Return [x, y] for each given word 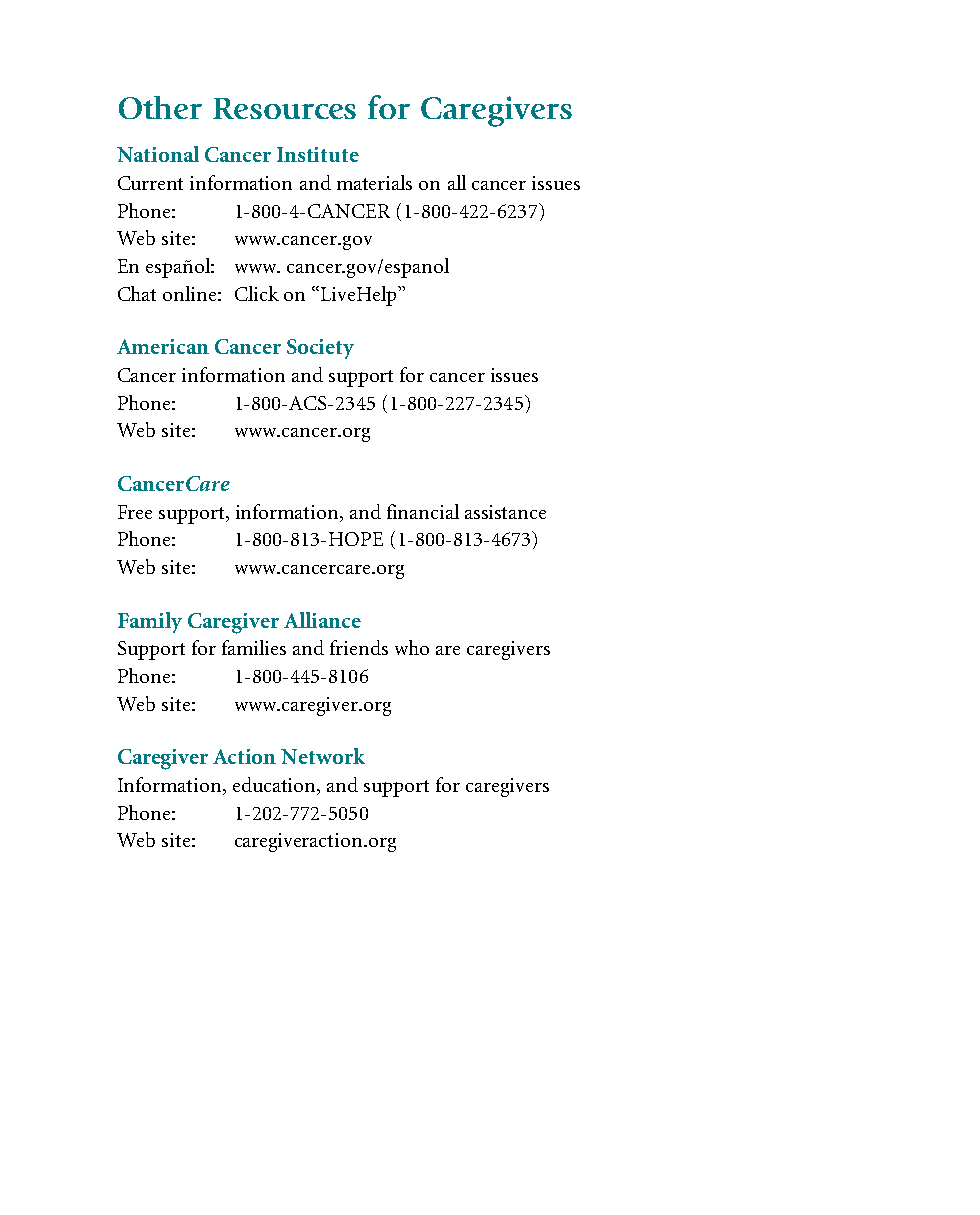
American [163, 346]
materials [374, 182]
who [412, 647]
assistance [505, 512]
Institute [318, 154]
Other [160, 107]
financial [423, 511]
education [275, 786]
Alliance [322, 620]
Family [150, 622]
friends [359, 647]
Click [257, 293]
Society [320, 349]
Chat [137, 293]
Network [323, 756]
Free [135, 512]
